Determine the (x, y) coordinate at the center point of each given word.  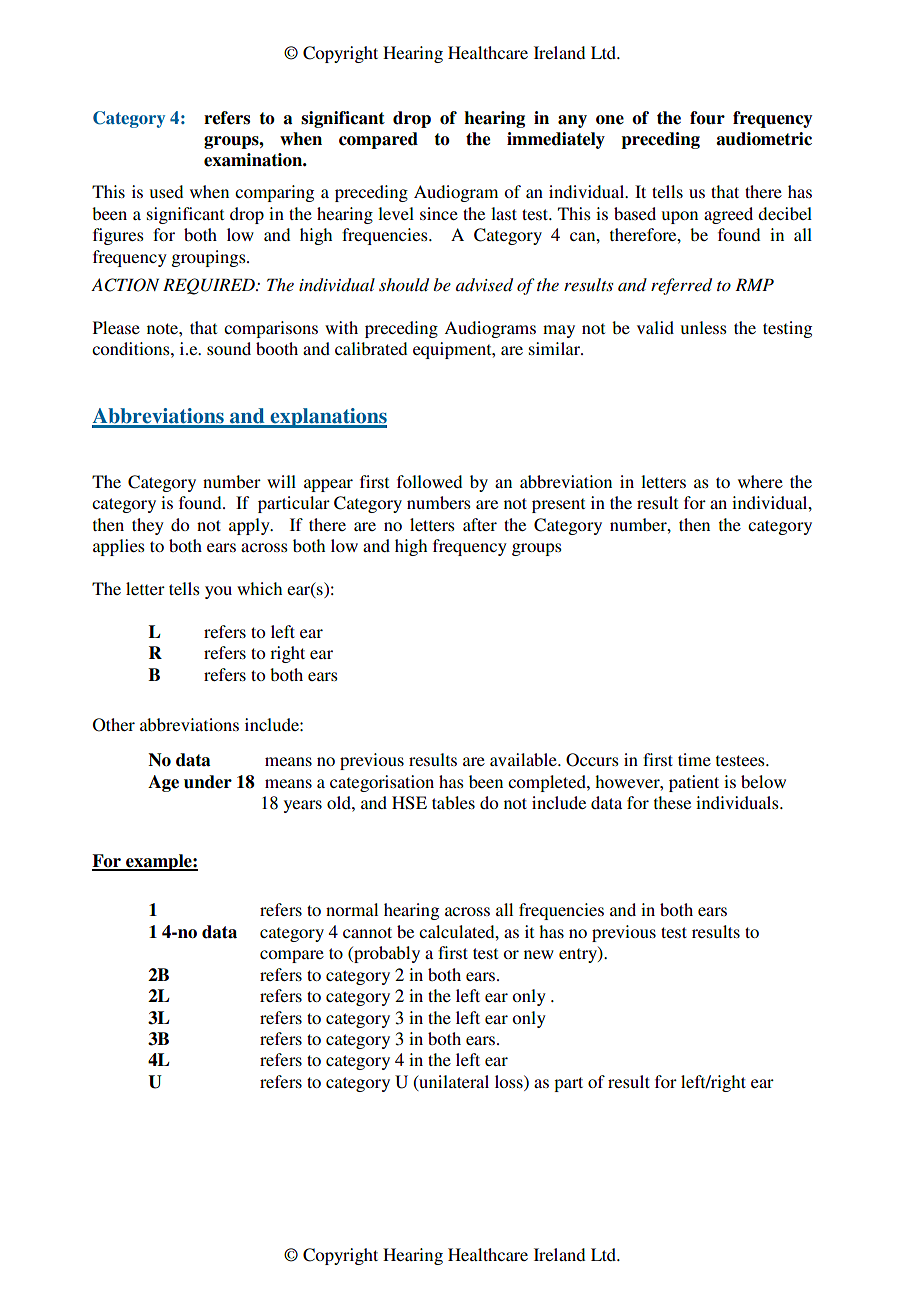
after (480, 524)
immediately (556, 140)
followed (429, 481)
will (281, 481)
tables (453, 802)
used (166, 191)
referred (681, 286)
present (558, 505)
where (760, 481)
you (218, 592)
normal (352, 909)
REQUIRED (210, 286)
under (208, 782)
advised (484, 284)
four (707, 118)
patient (694, 783)
